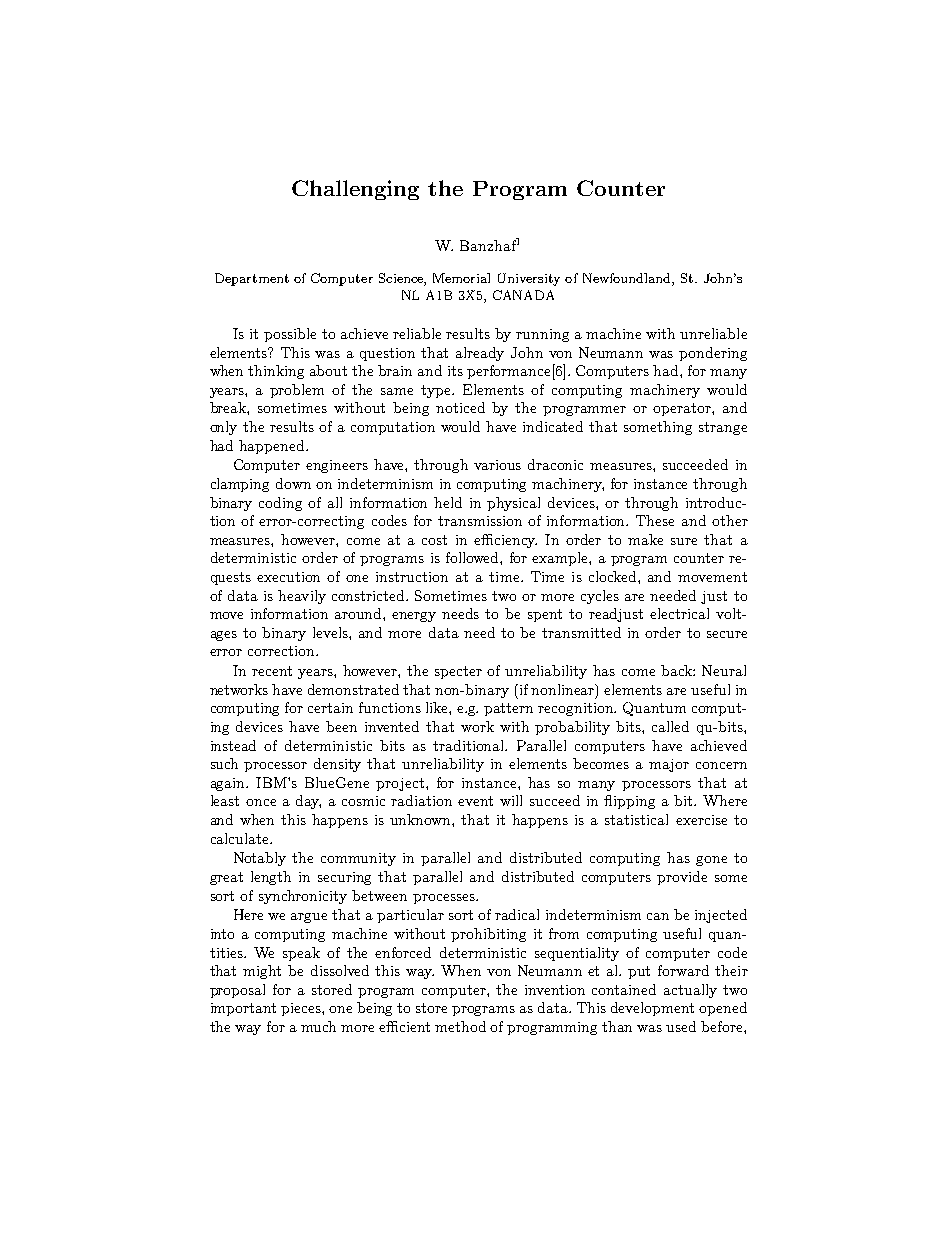 This document has height=1233, width=952. I want to click on method, so click(460, 1026).
